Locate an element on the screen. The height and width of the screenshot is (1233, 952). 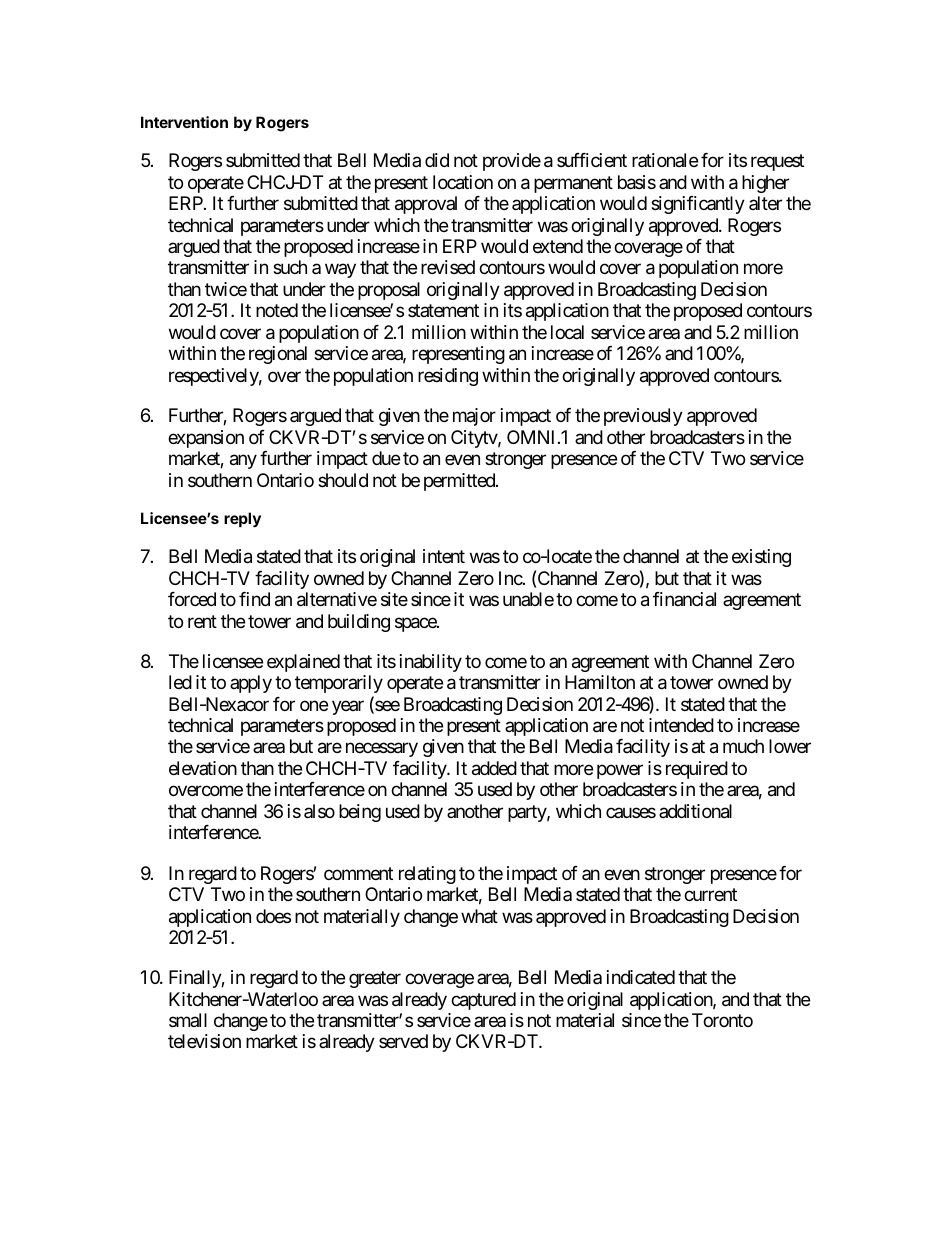
intended is located at coordinates (681, 725).
